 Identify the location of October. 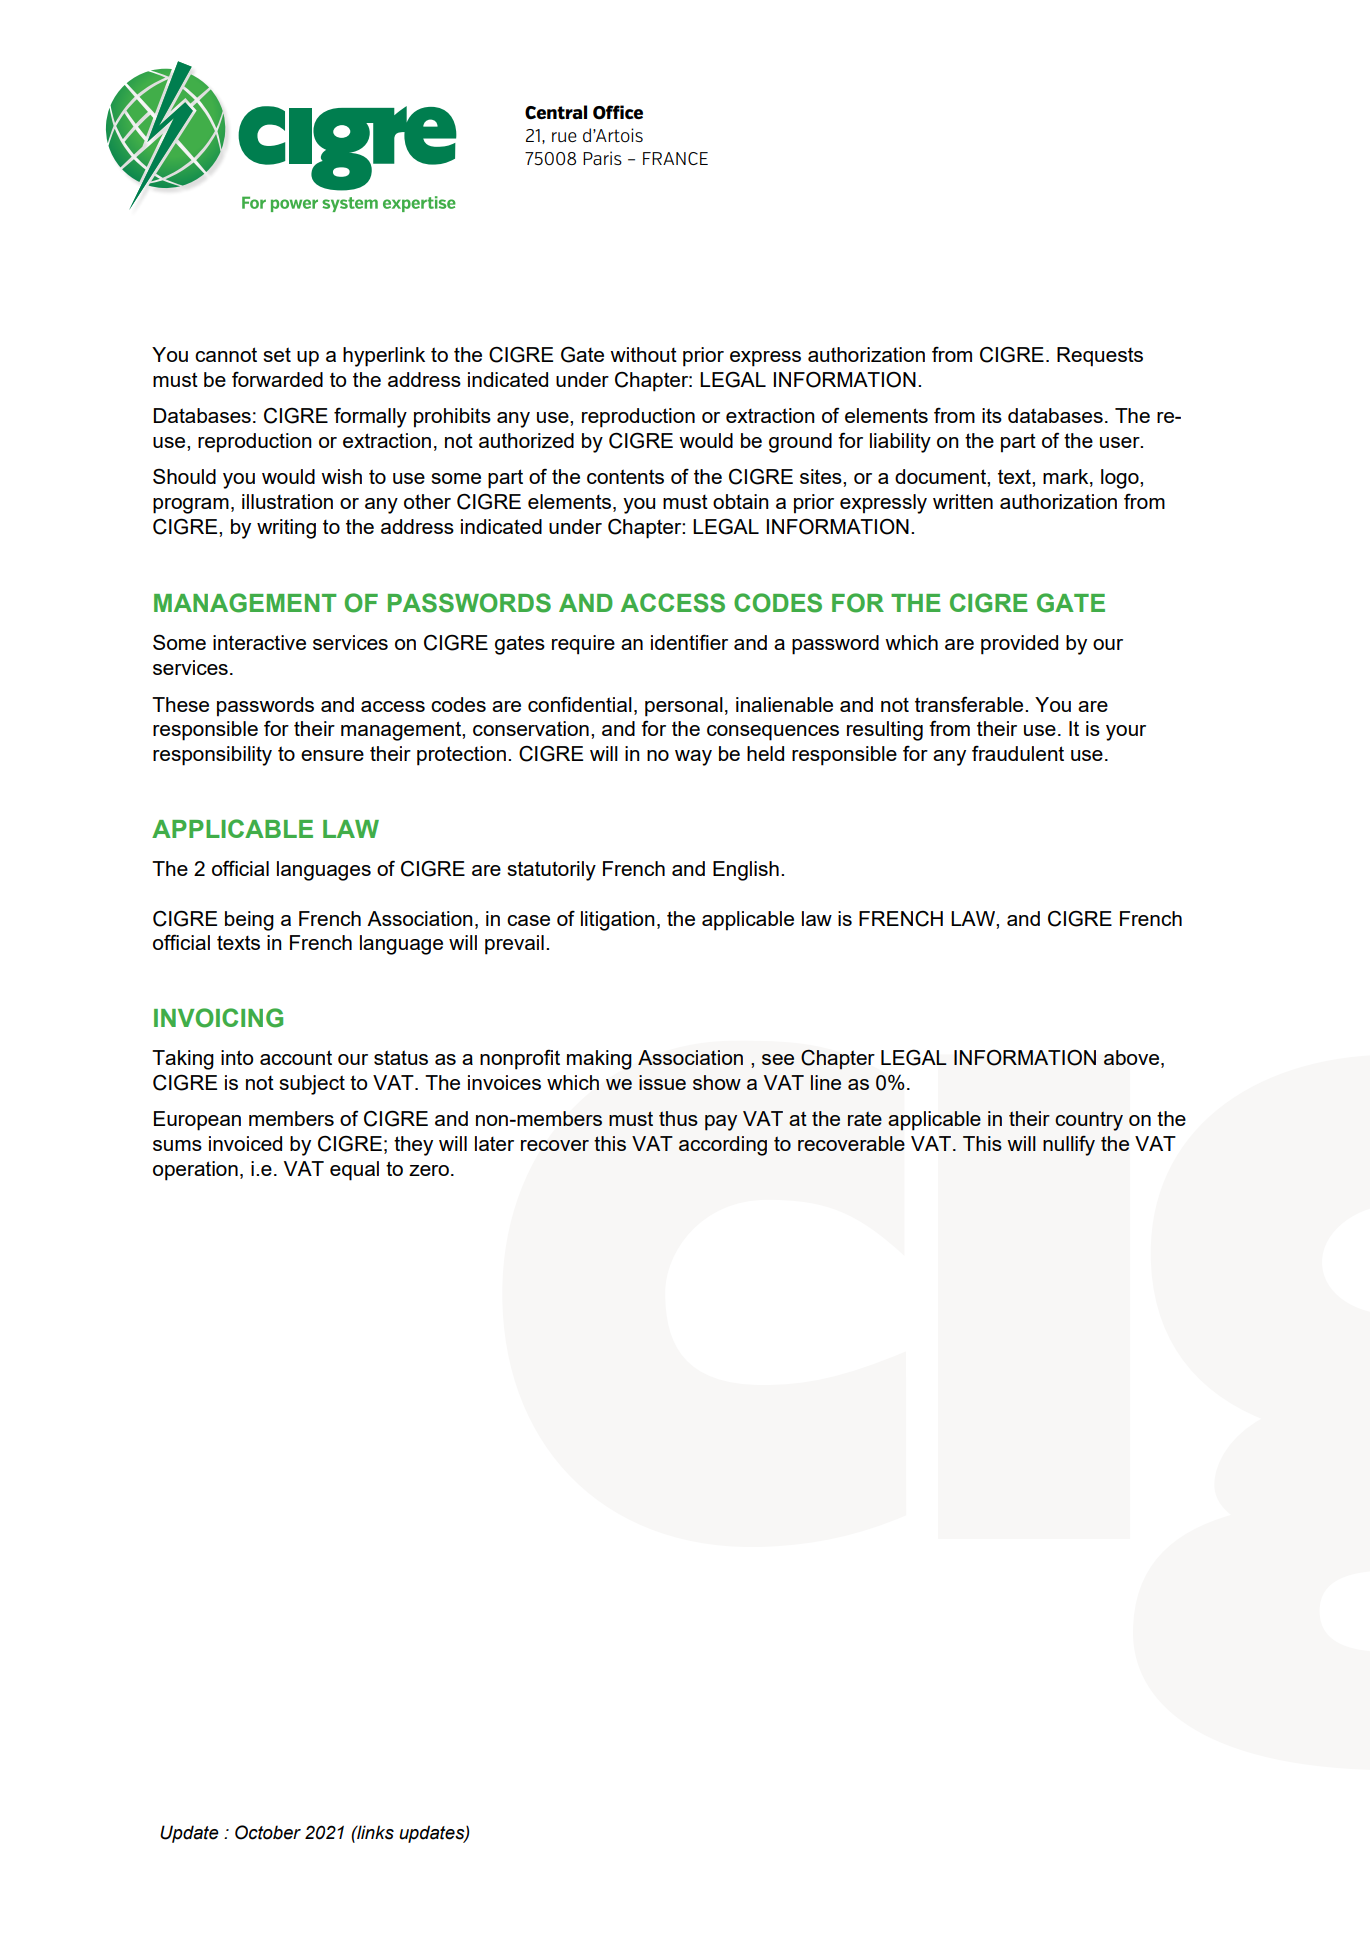
(268, 1832).
